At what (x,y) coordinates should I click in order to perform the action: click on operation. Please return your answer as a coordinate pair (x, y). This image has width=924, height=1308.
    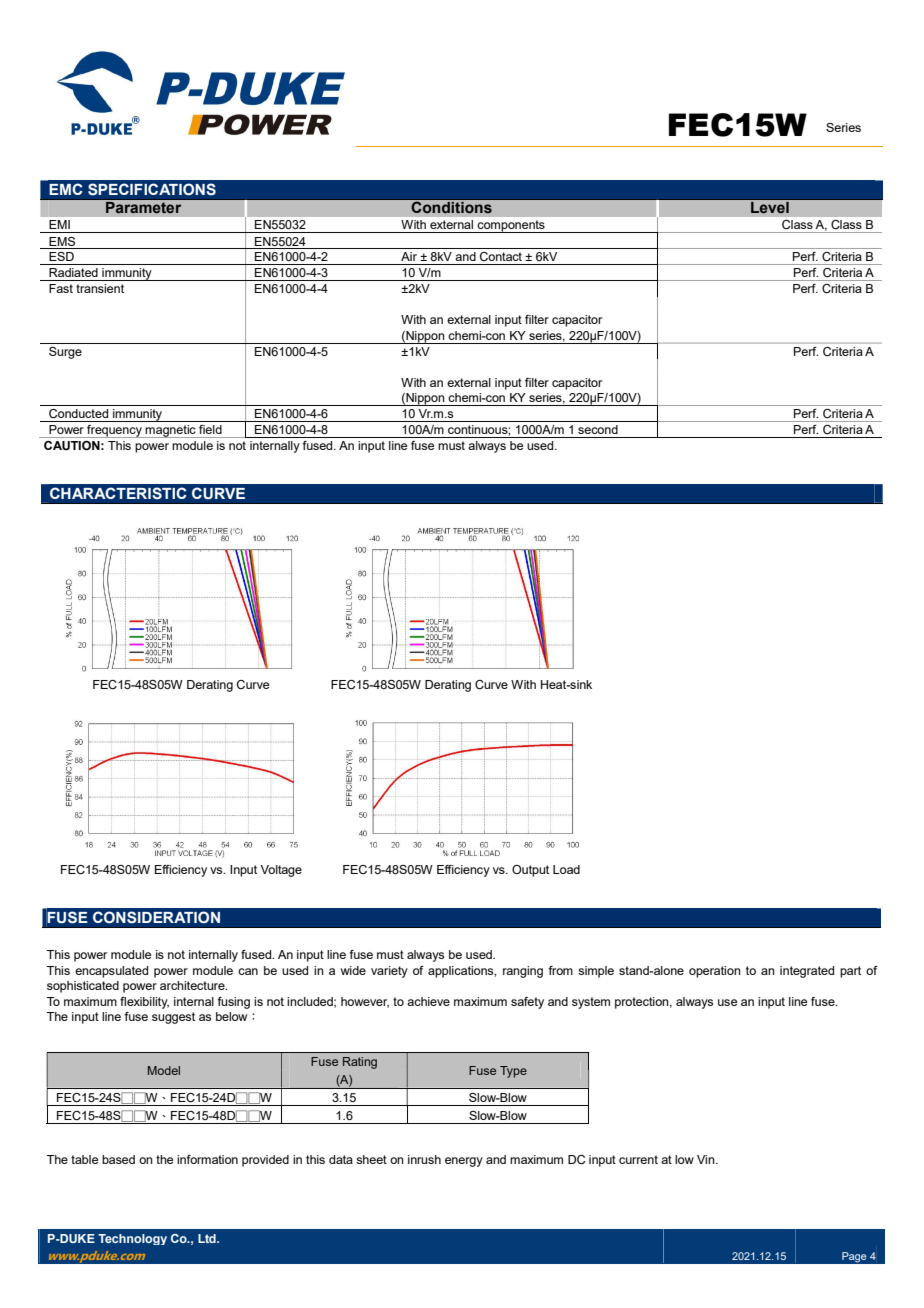
    Looking at the image, I should click on (715, 972).
